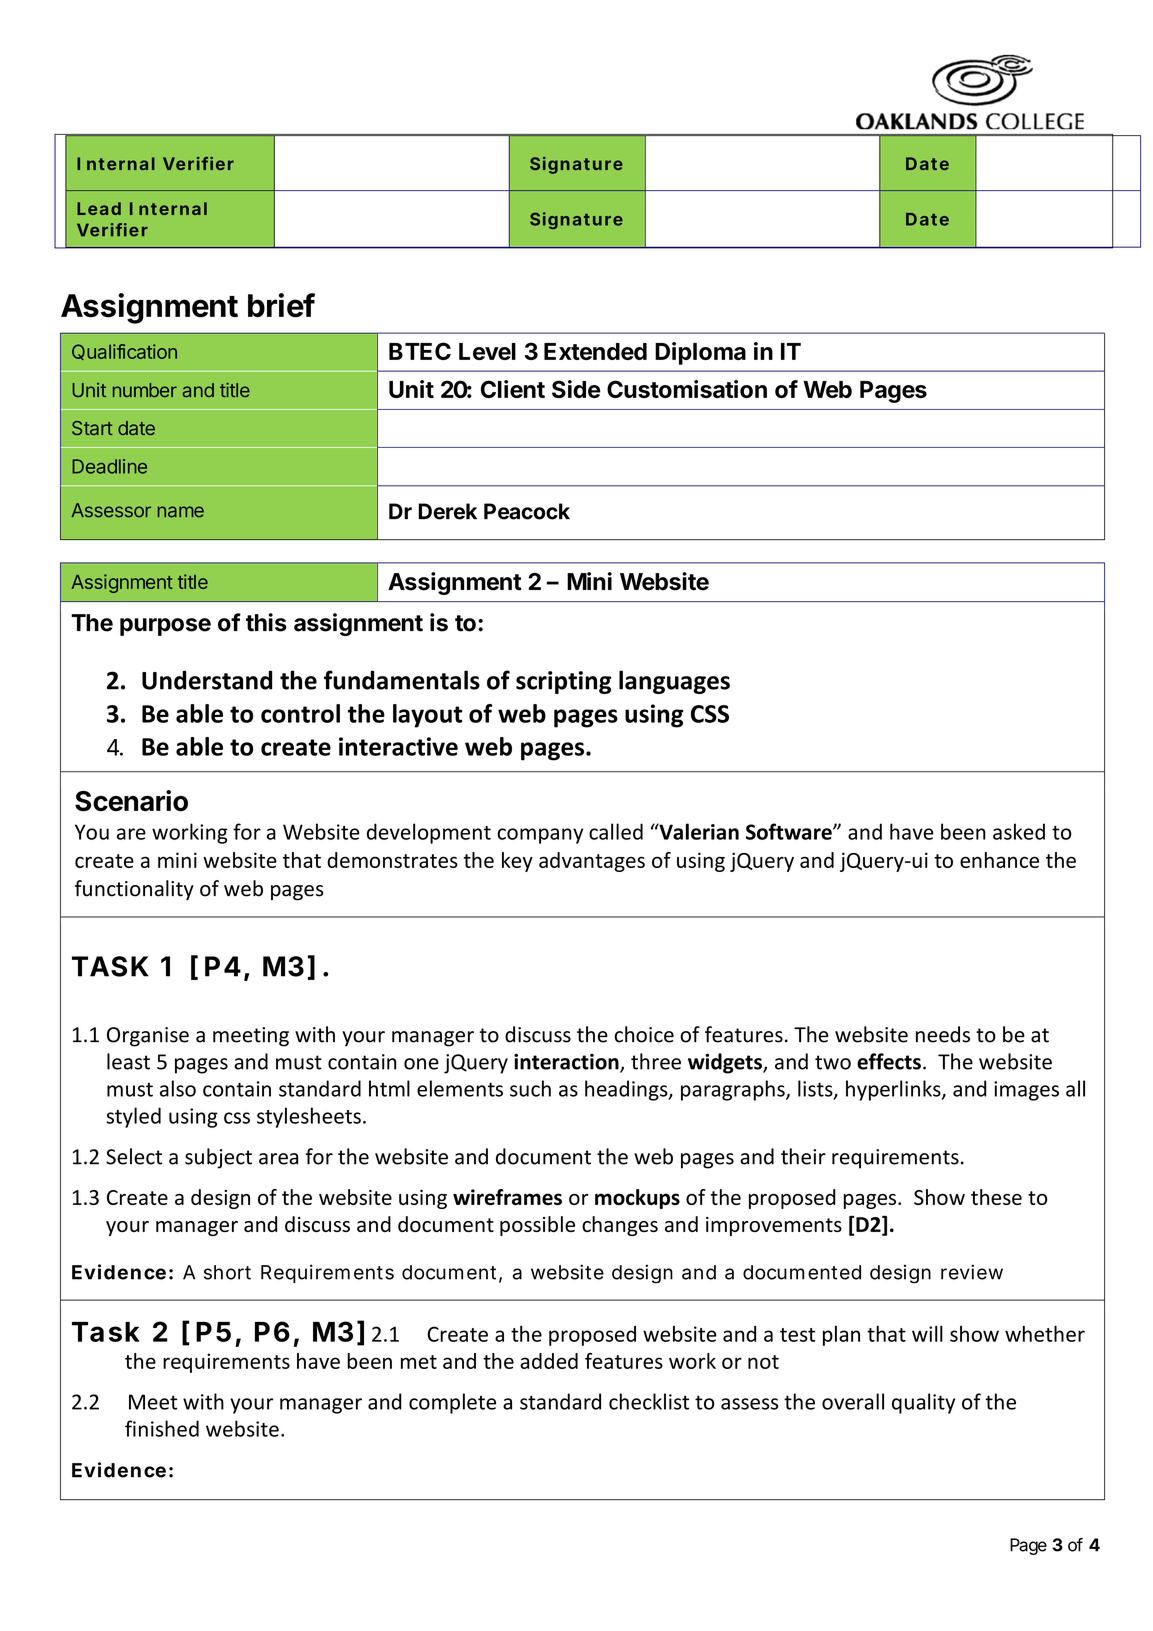 This page has height=1631, width=1153. I want to click on also, so click(178, 1088).
